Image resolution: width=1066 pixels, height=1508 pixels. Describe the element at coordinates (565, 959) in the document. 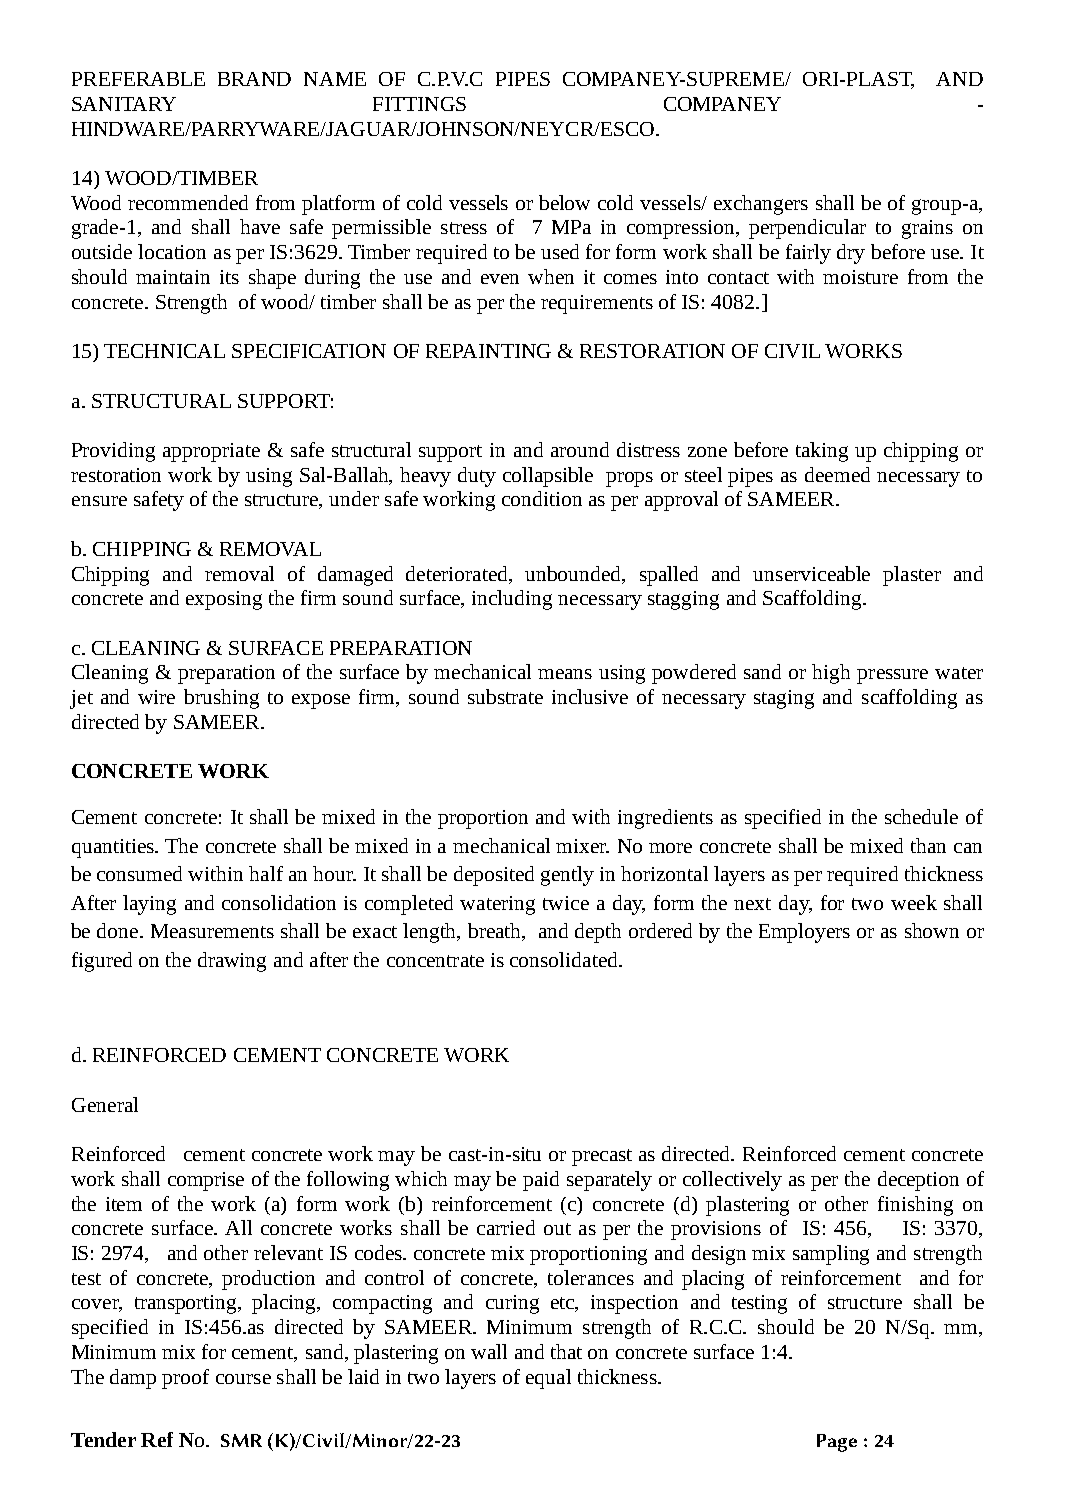

I see `consolidated` at that location.
